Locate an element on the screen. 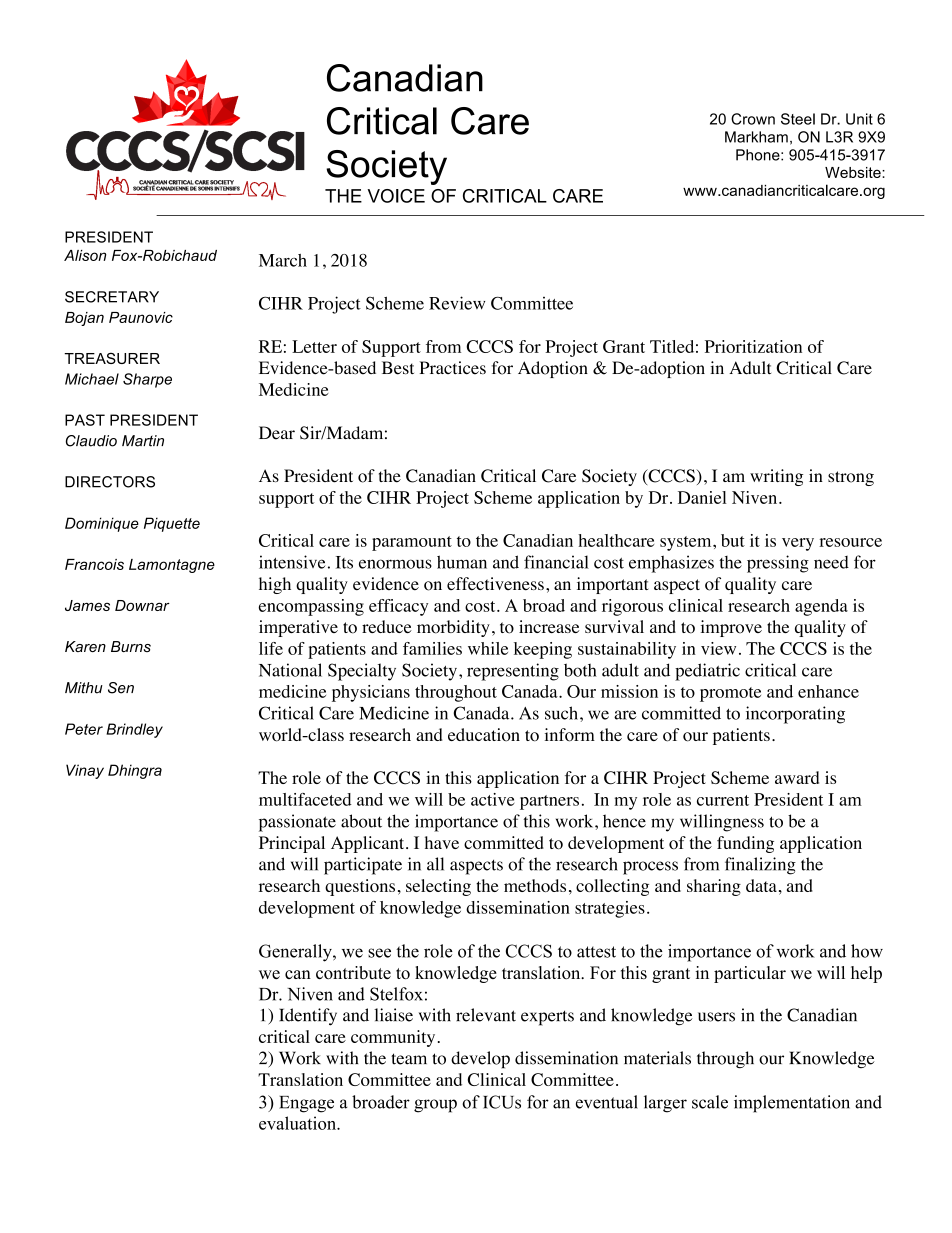 The width and height of the screenshot is (952, 1233). Markham is located at coordinates (756, 137).
